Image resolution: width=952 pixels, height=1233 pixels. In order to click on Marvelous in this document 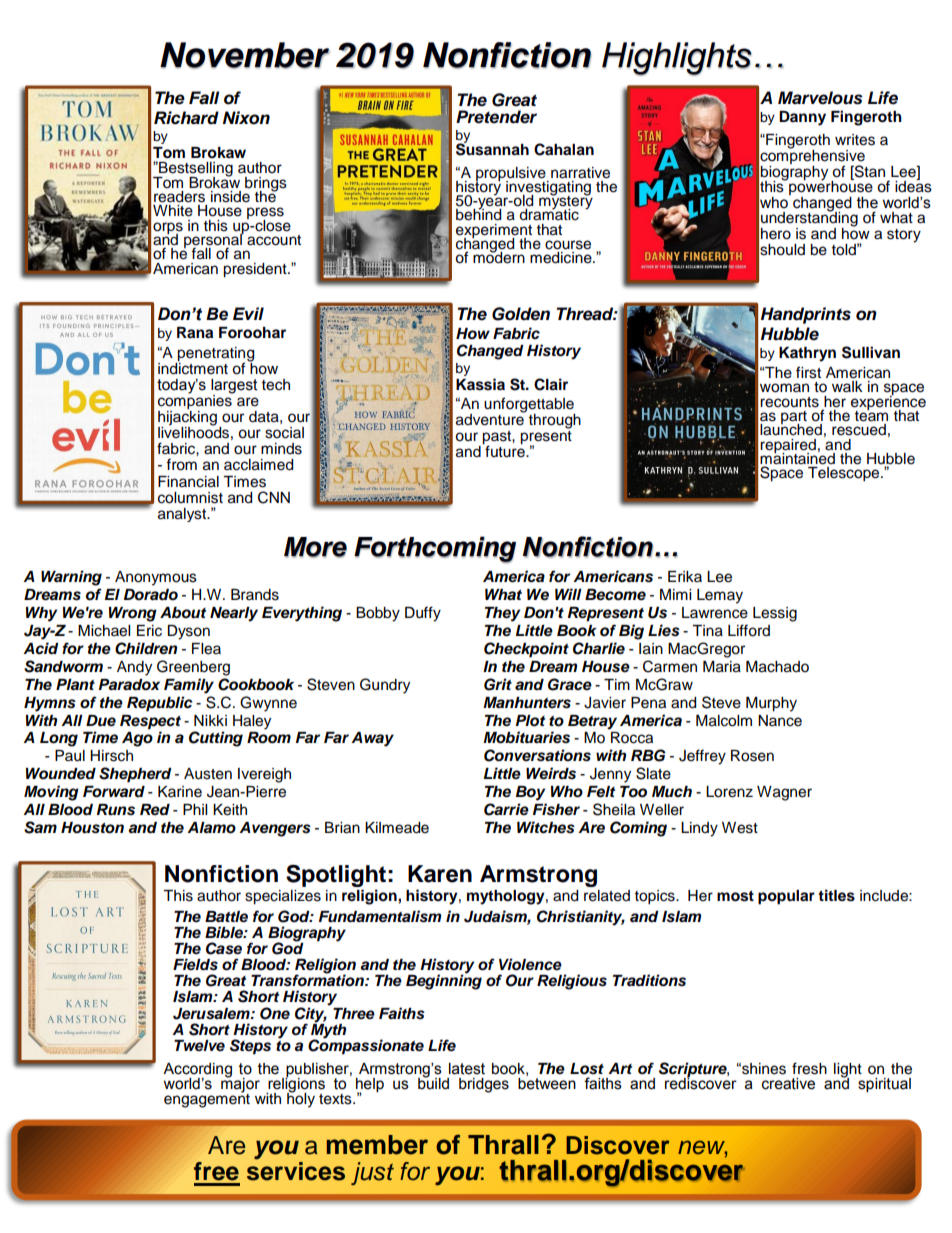, I will do `click(820, 98)`.
